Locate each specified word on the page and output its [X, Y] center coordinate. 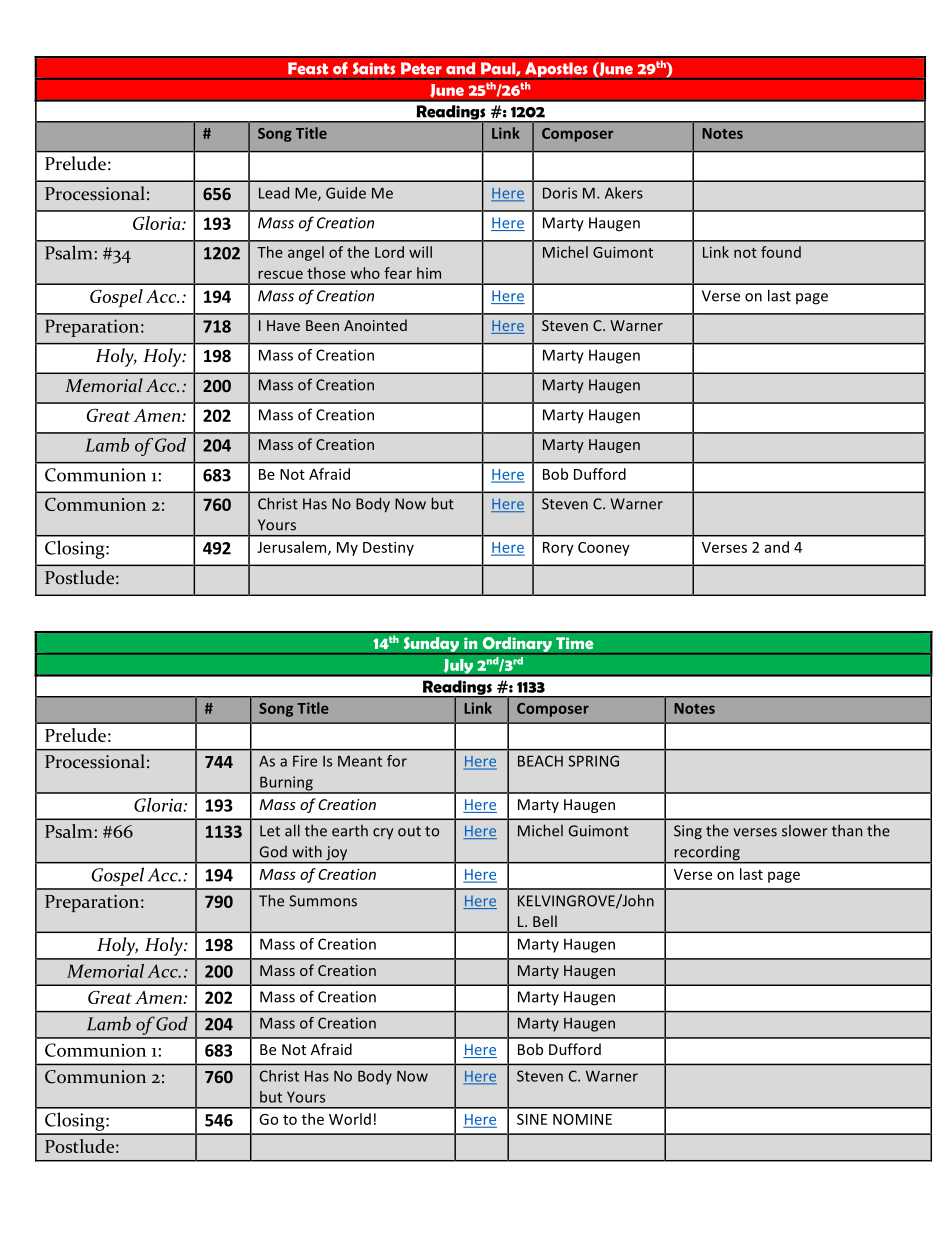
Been [322, 325]
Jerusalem [293, 548]
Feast [308, 68]
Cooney [604, 549]
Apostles [556, 70]
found [781, 252]
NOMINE [582, 1119]
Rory [558, 549]
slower [805, 831]
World [350, 1119]
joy [337, 854]
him [429, 273]
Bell [545, 921]
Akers [624, 193]
